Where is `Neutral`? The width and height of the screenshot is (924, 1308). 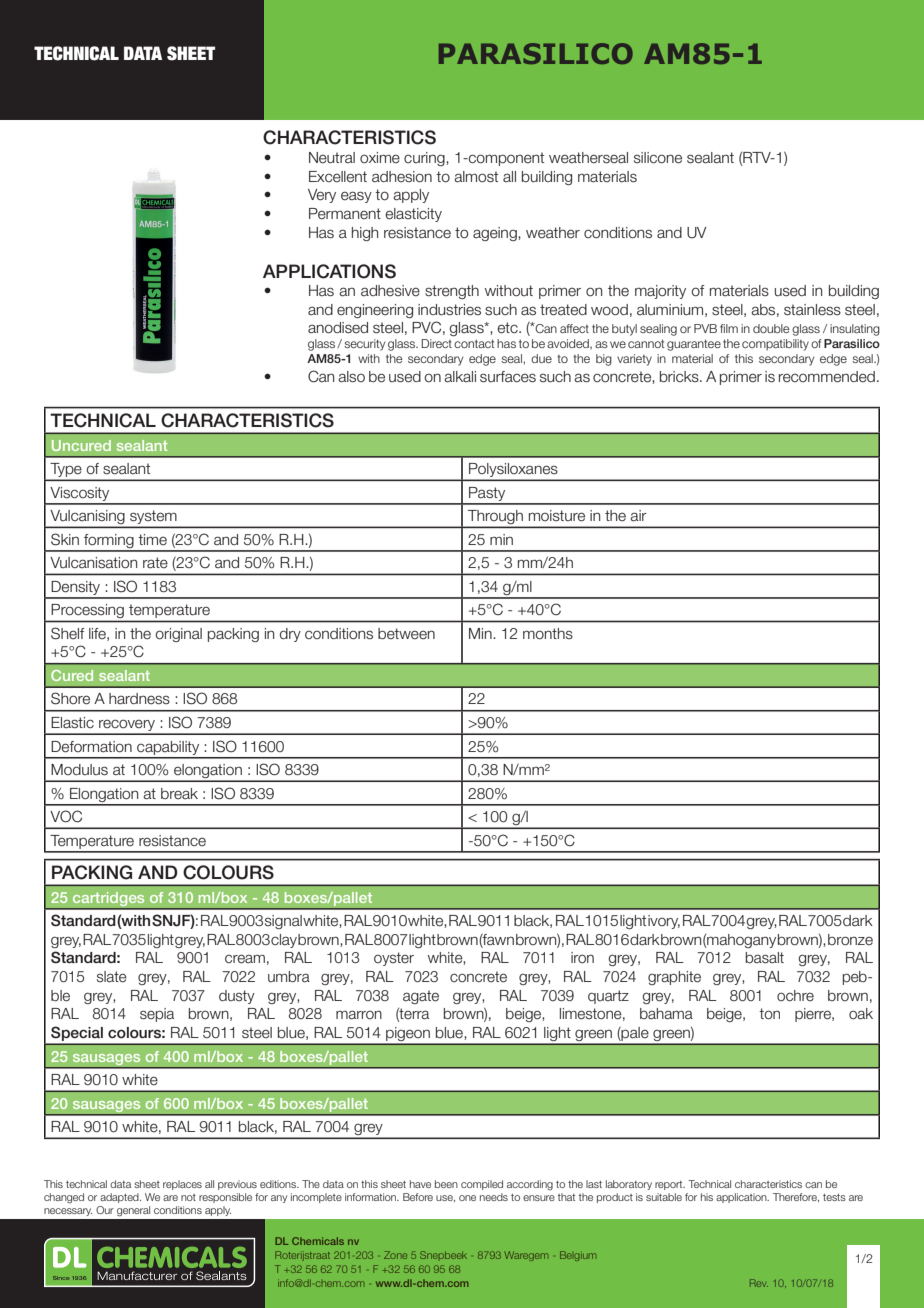
Neutral is located at coordinates (332, 158).
